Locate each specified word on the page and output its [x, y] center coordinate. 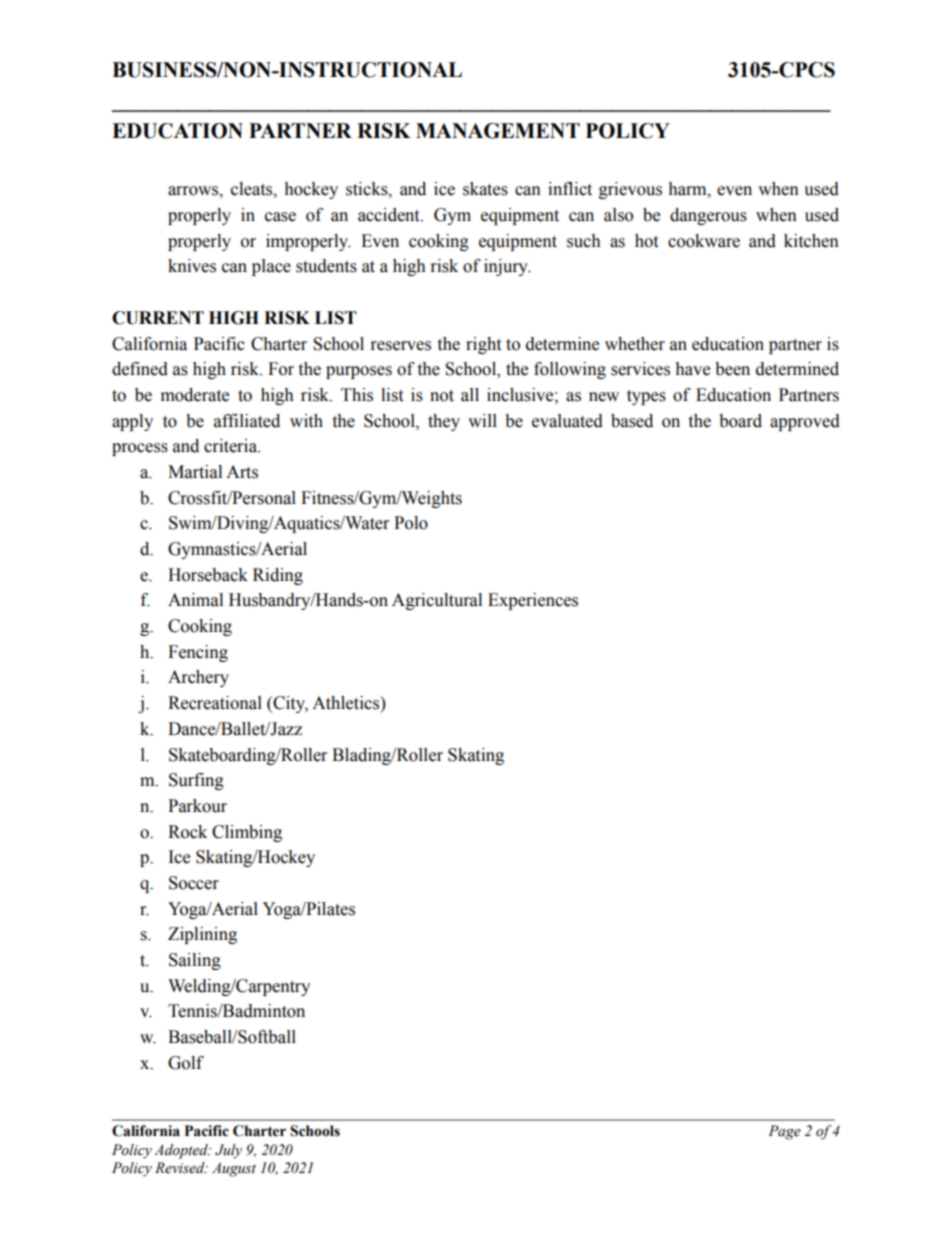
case [280, 217]
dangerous [708, 216]
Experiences [533, 601]
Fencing [198, 653]
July [228, 1151]
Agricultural [437, 601]
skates [485, 189]
